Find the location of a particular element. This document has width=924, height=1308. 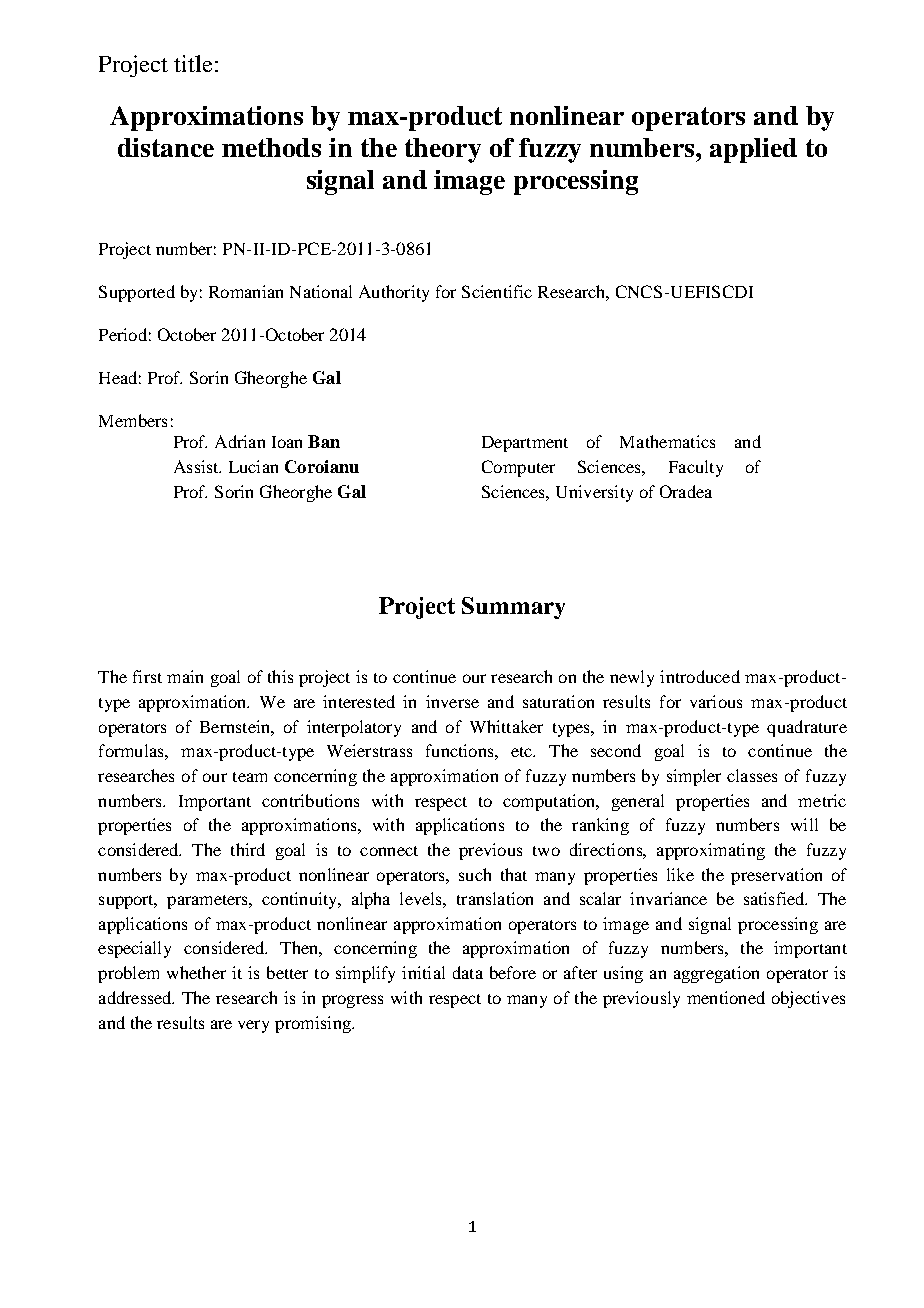

whether is located at coordinates (196, 972).
